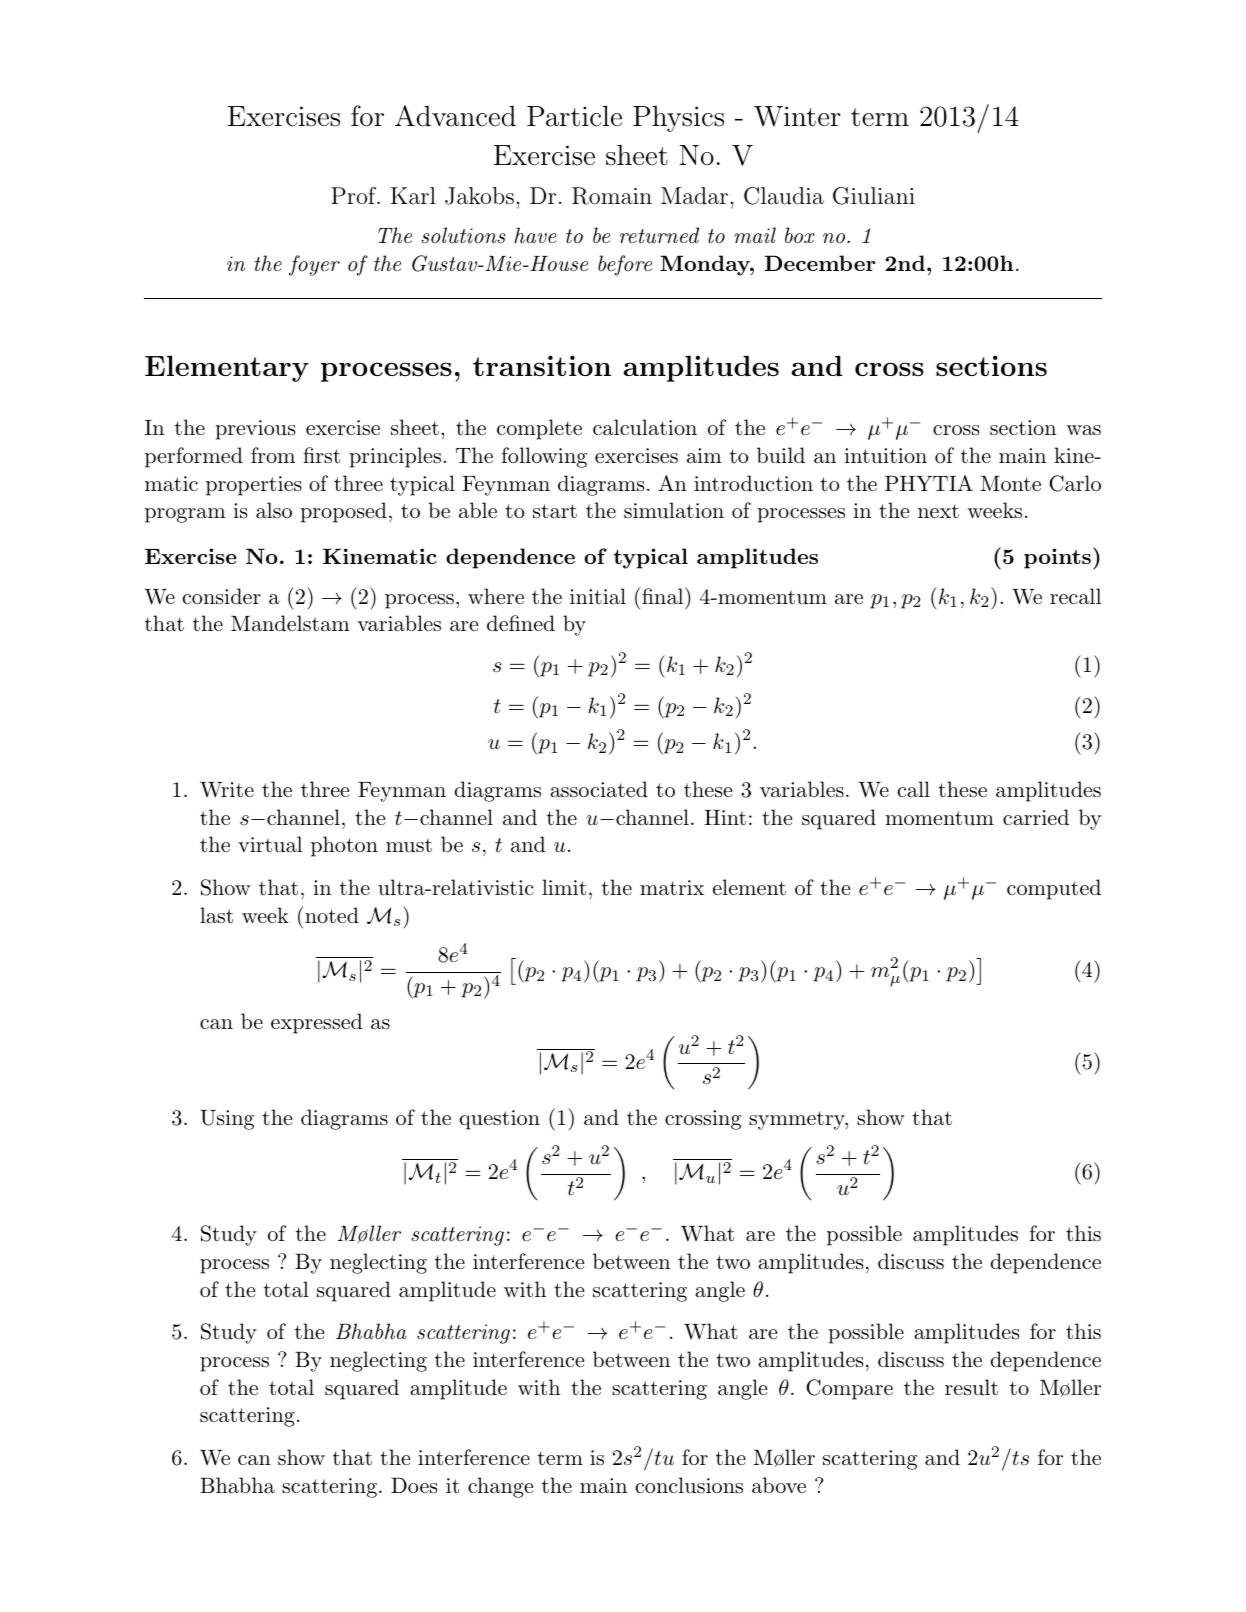 Image resolution: width=1246 pixels, height=1612 pixels. Describe the element at coordinates (414, 1486) in the page. I see `Does` at that location.
